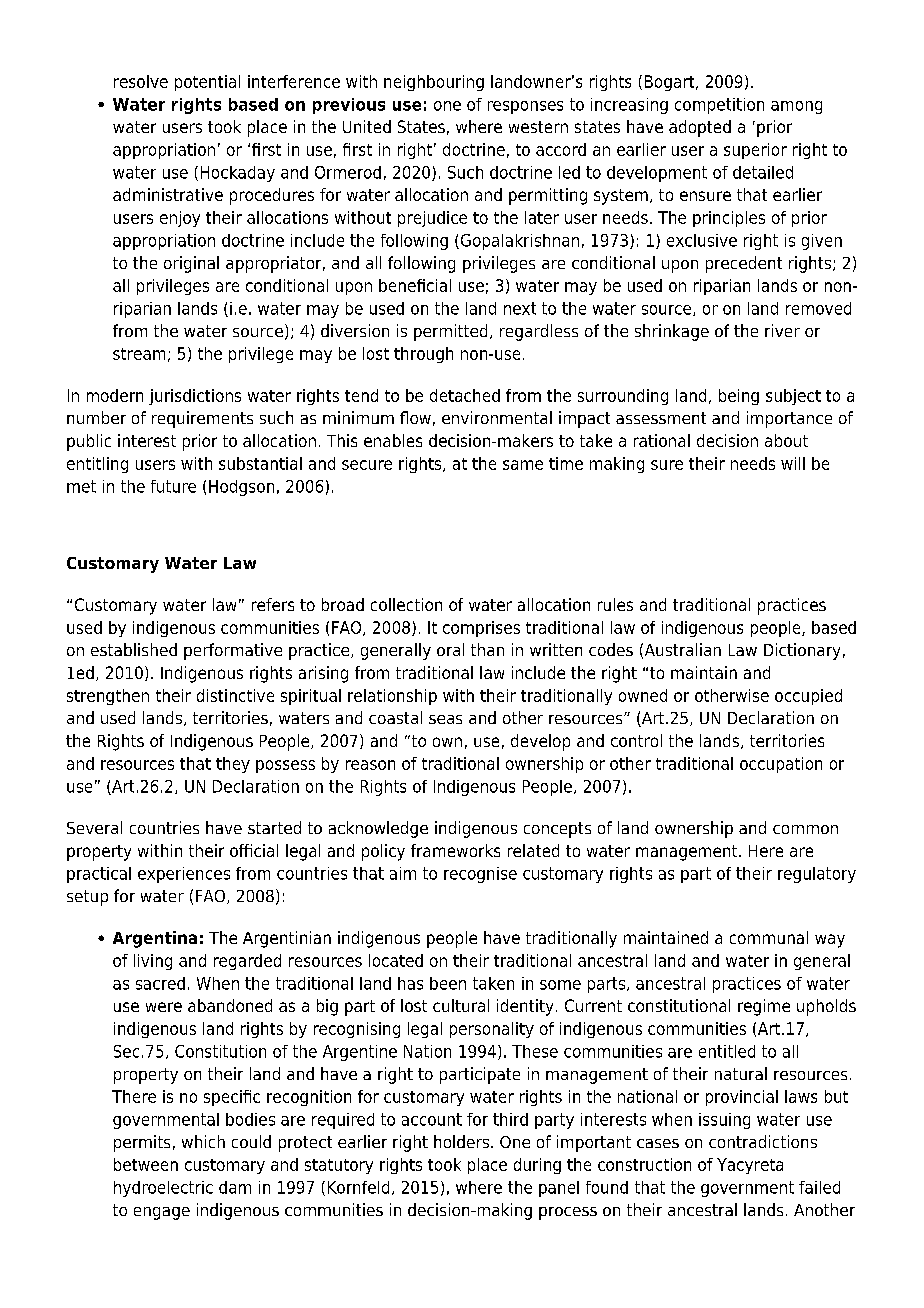  I want to click on competition, so click(719, 106).
